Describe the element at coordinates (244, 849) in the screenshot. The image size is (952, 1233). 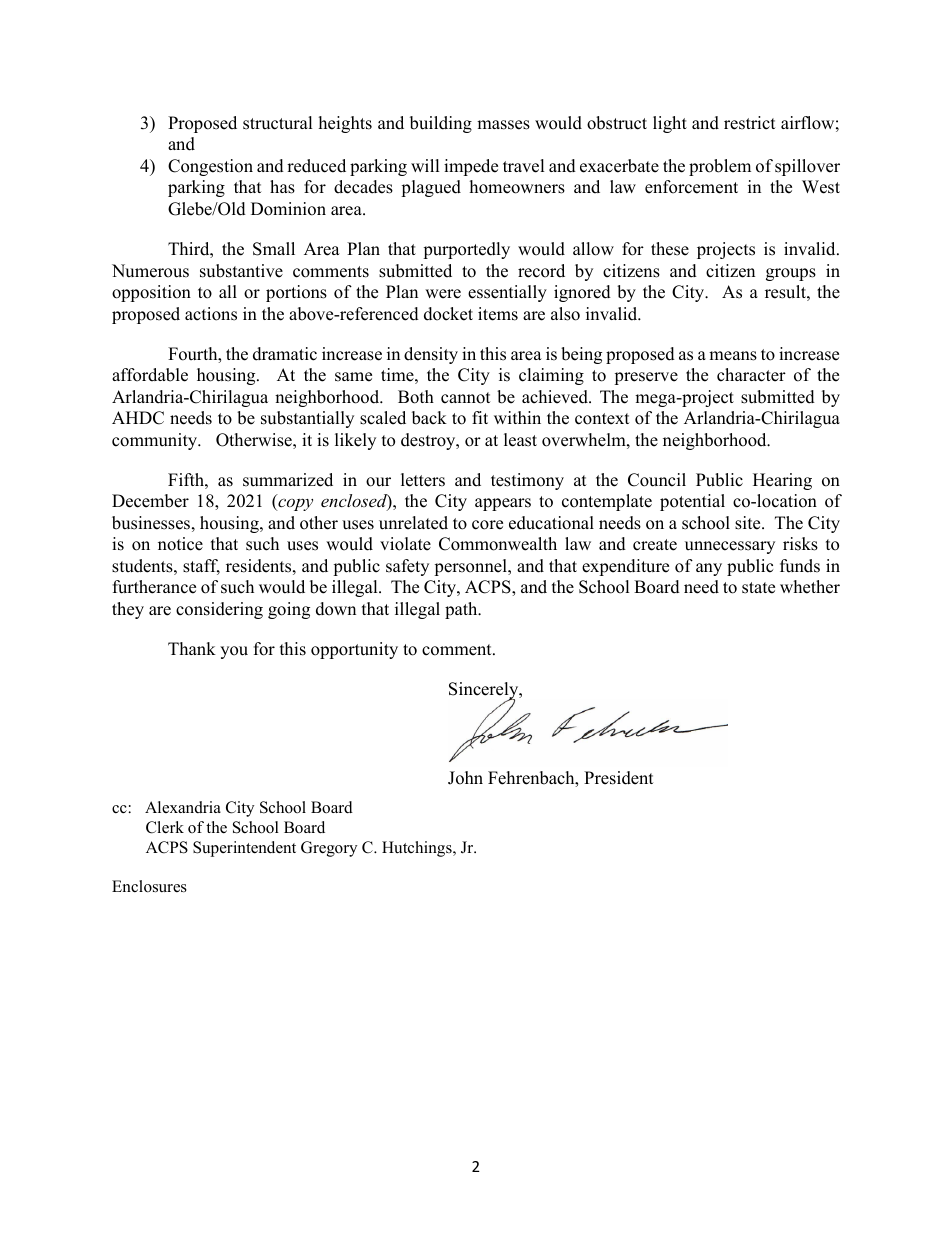
I see `Superintendent` at that location.
